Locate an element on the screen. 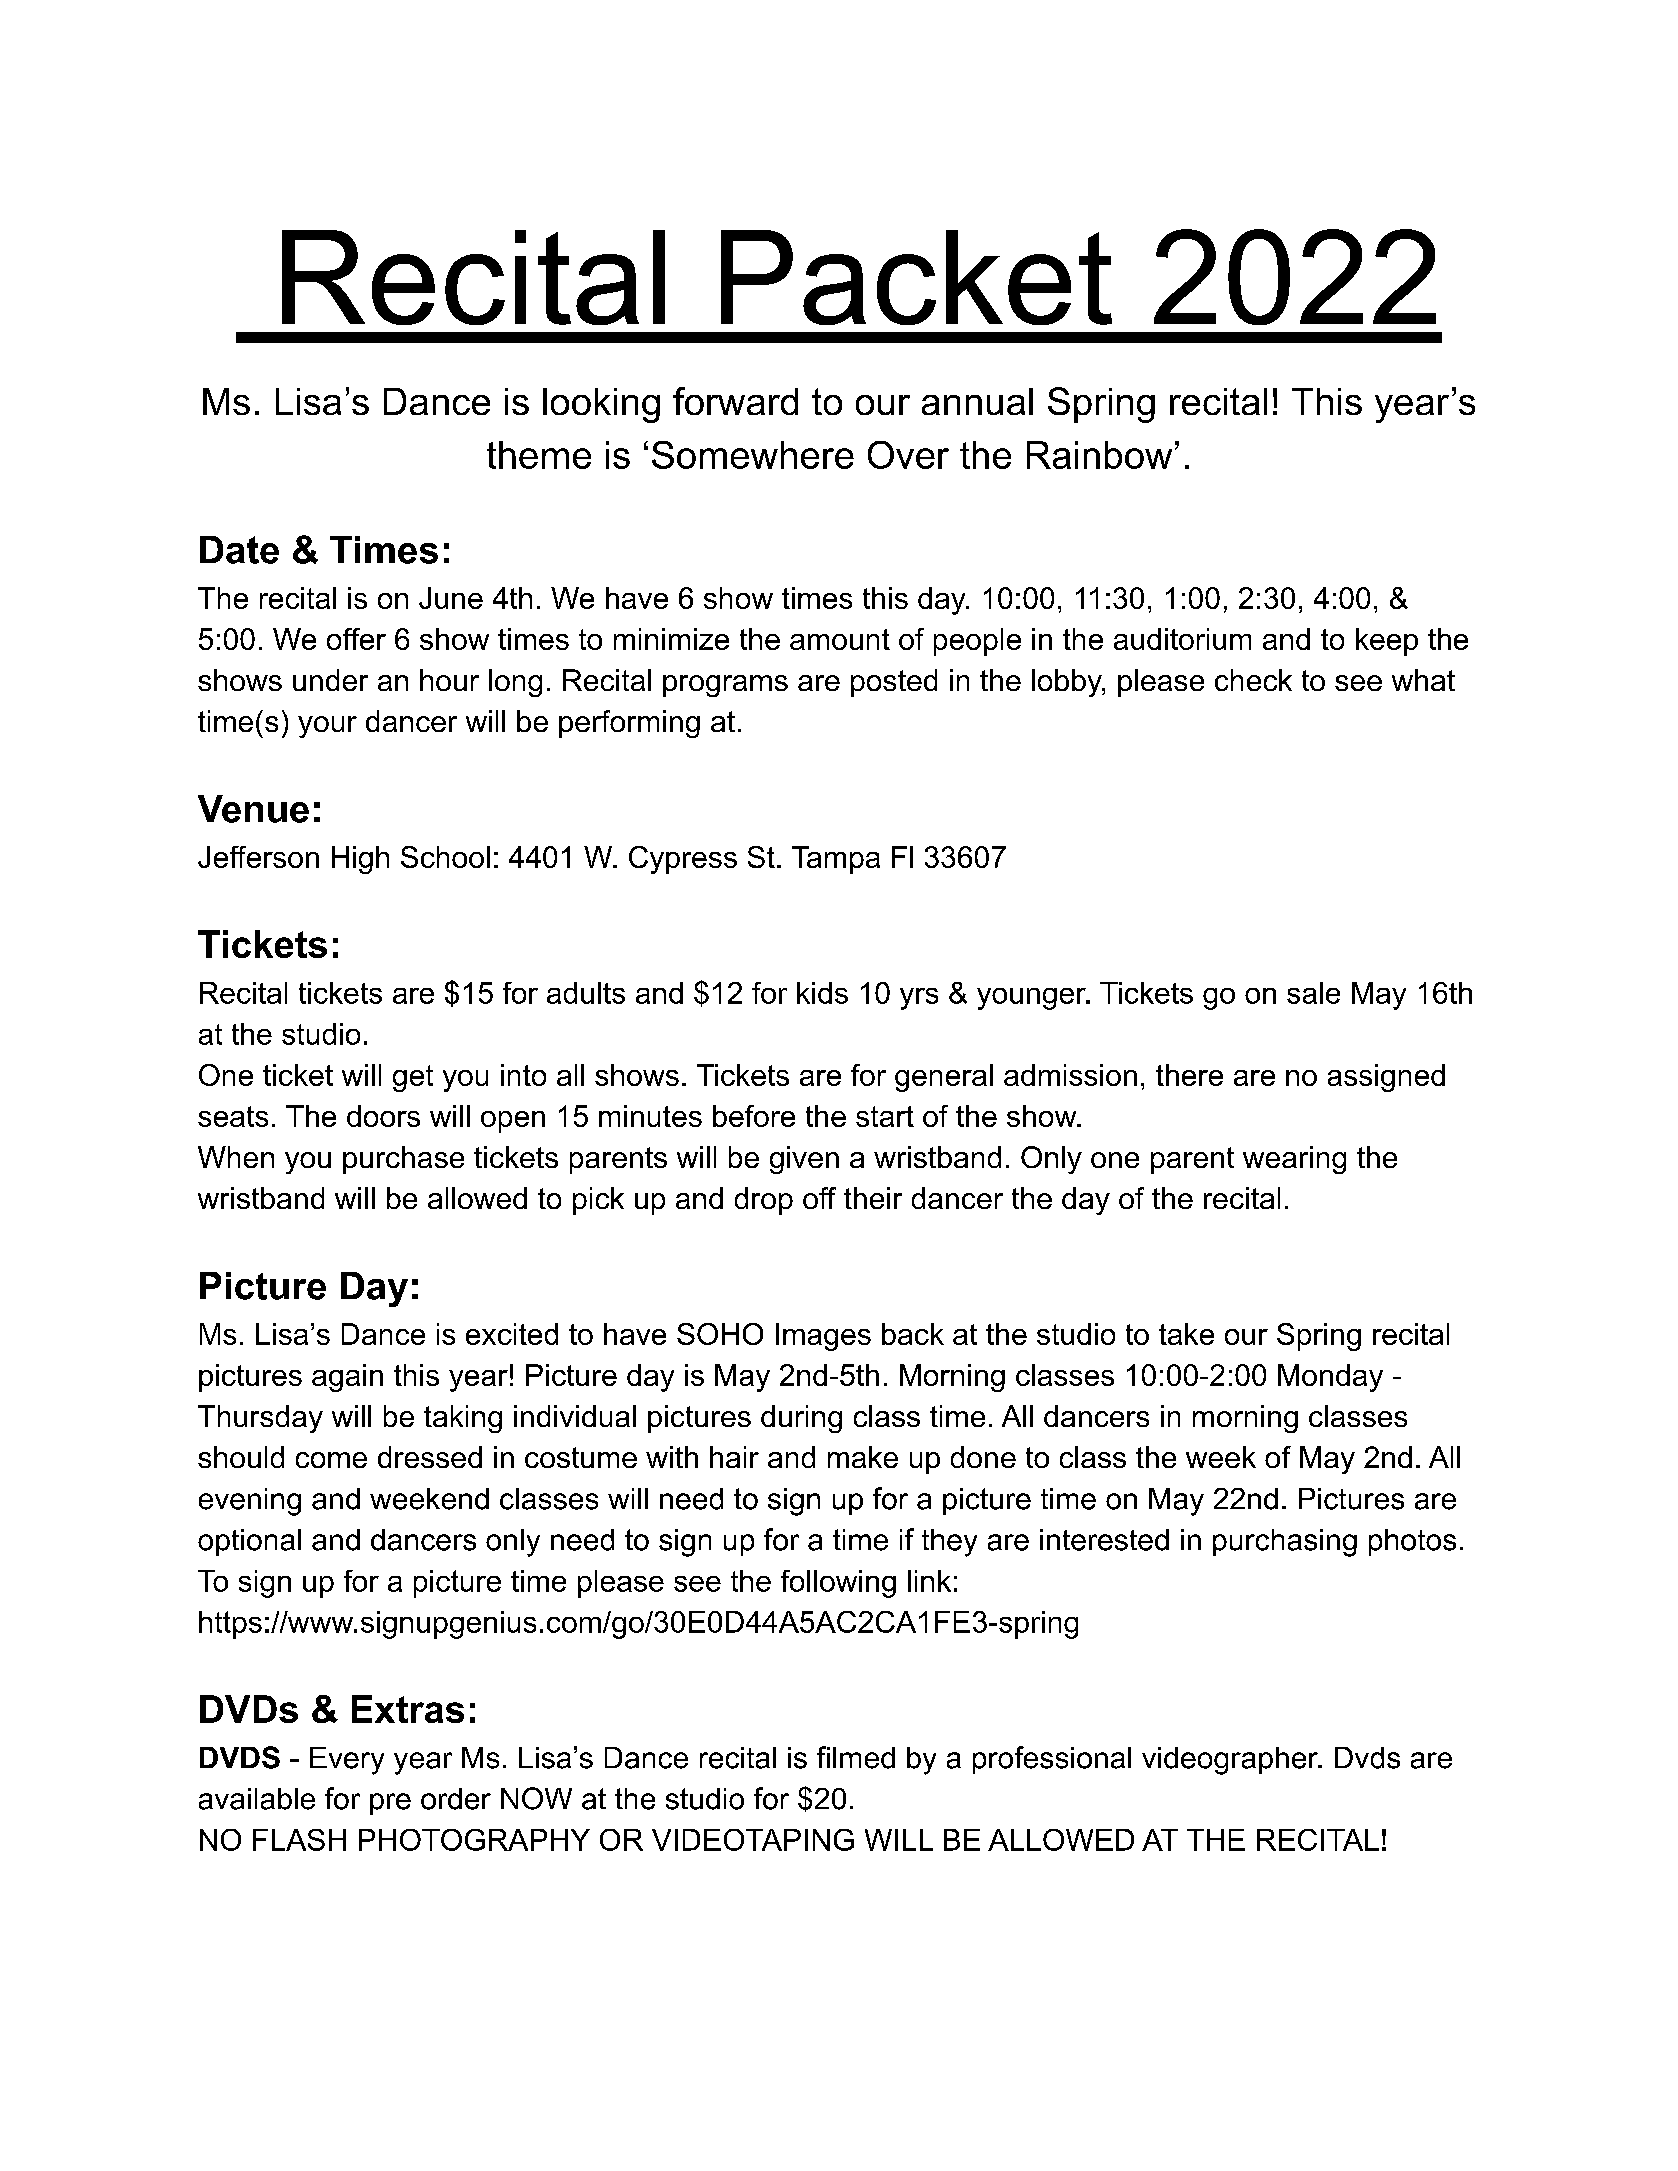 The width and height of the screenshot is (1678, 2171). Packet is located at coordinates (916, 277).
